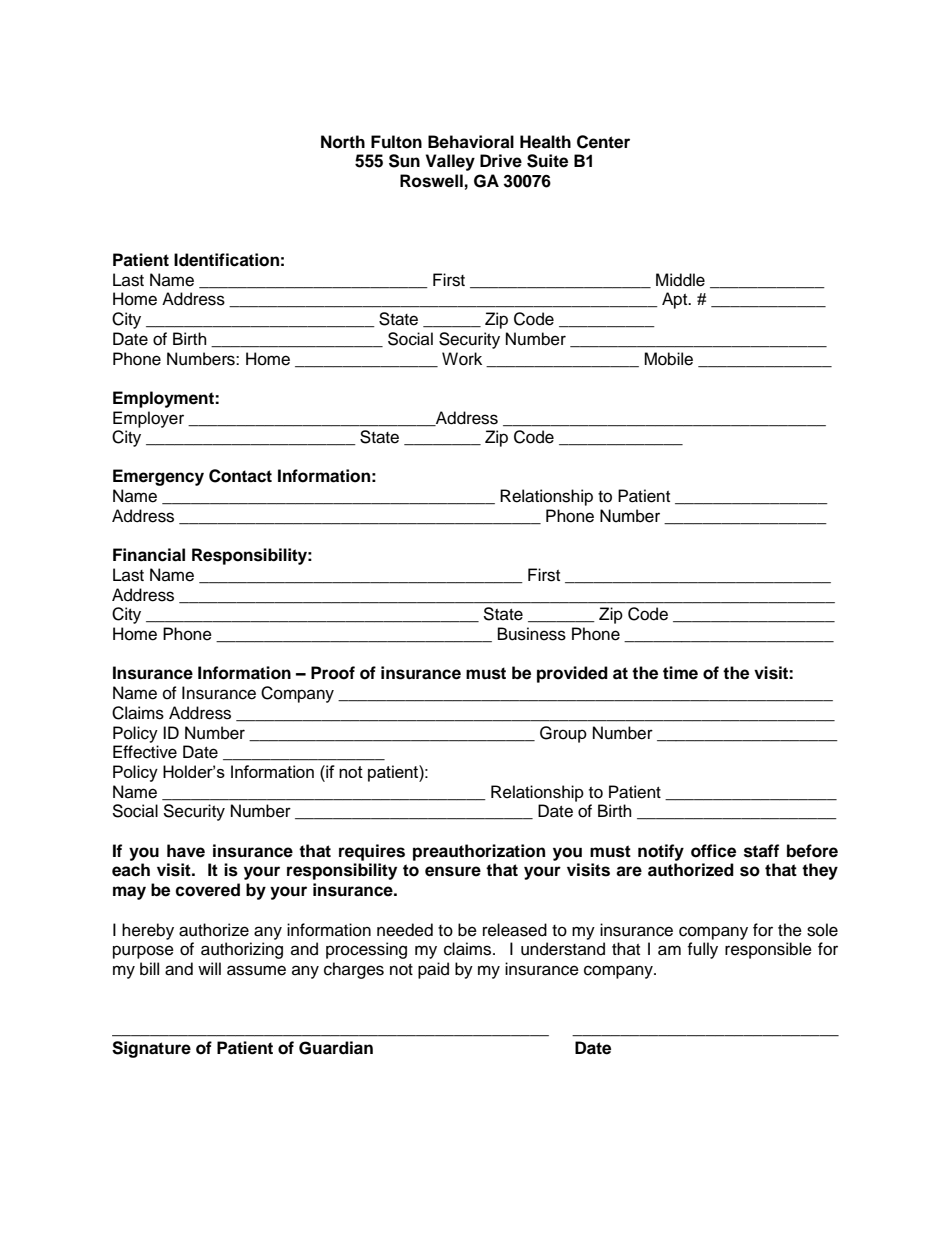  What do you see at coordinates (151, 1049) in the document?
I see `Signature` at bounding box center [151, 1049].
